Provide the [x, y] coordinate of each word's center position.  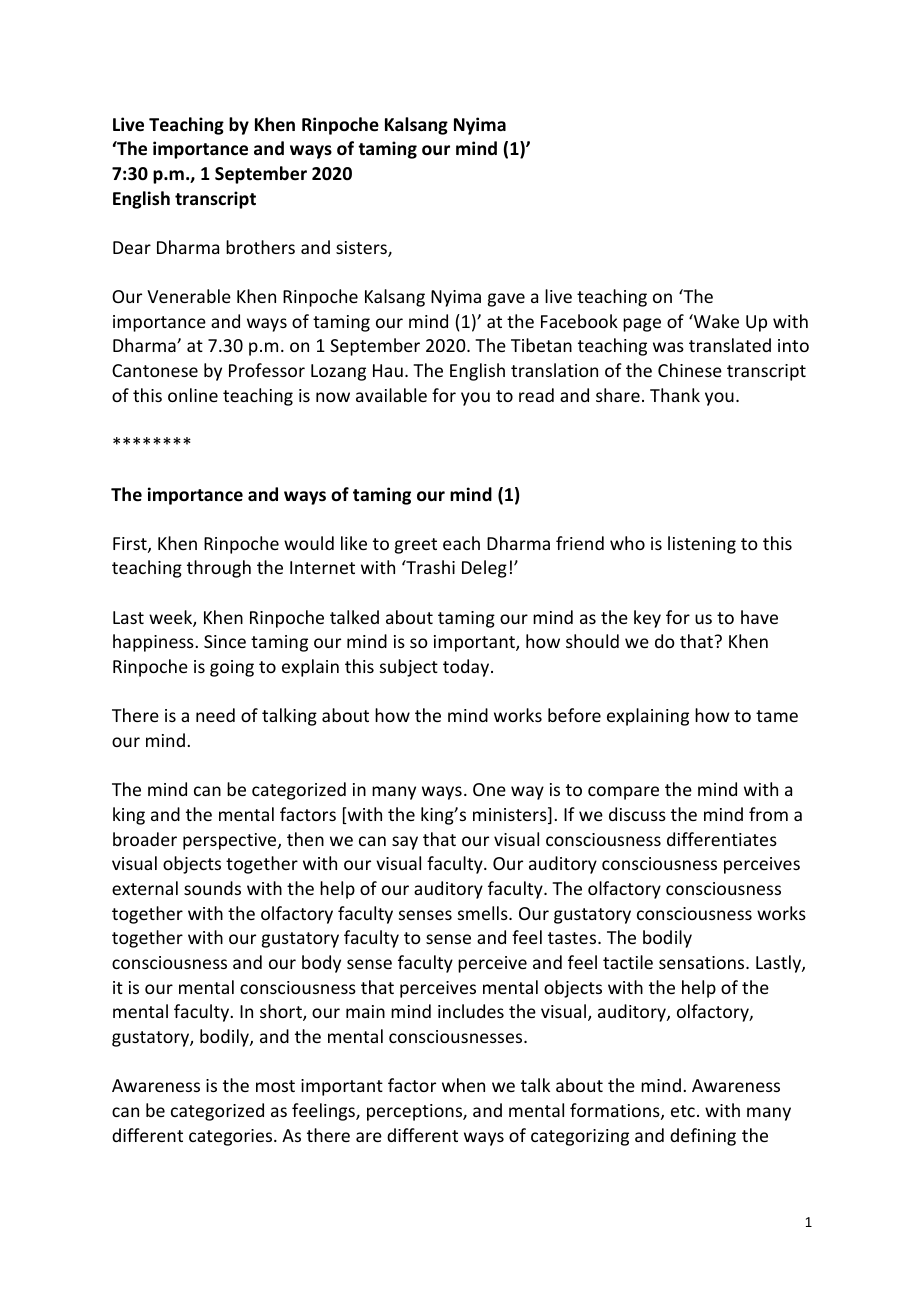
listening [702, 545]
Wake [715, 321]
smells [484, 913]
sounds [212, 888]
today [467, 668]
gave [506, 300]
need [215, 715]
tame [777, 716]
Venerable [189, 296]
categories [232, 1137]
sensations [703, 962]
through [219, 569]
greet [416, 546]
